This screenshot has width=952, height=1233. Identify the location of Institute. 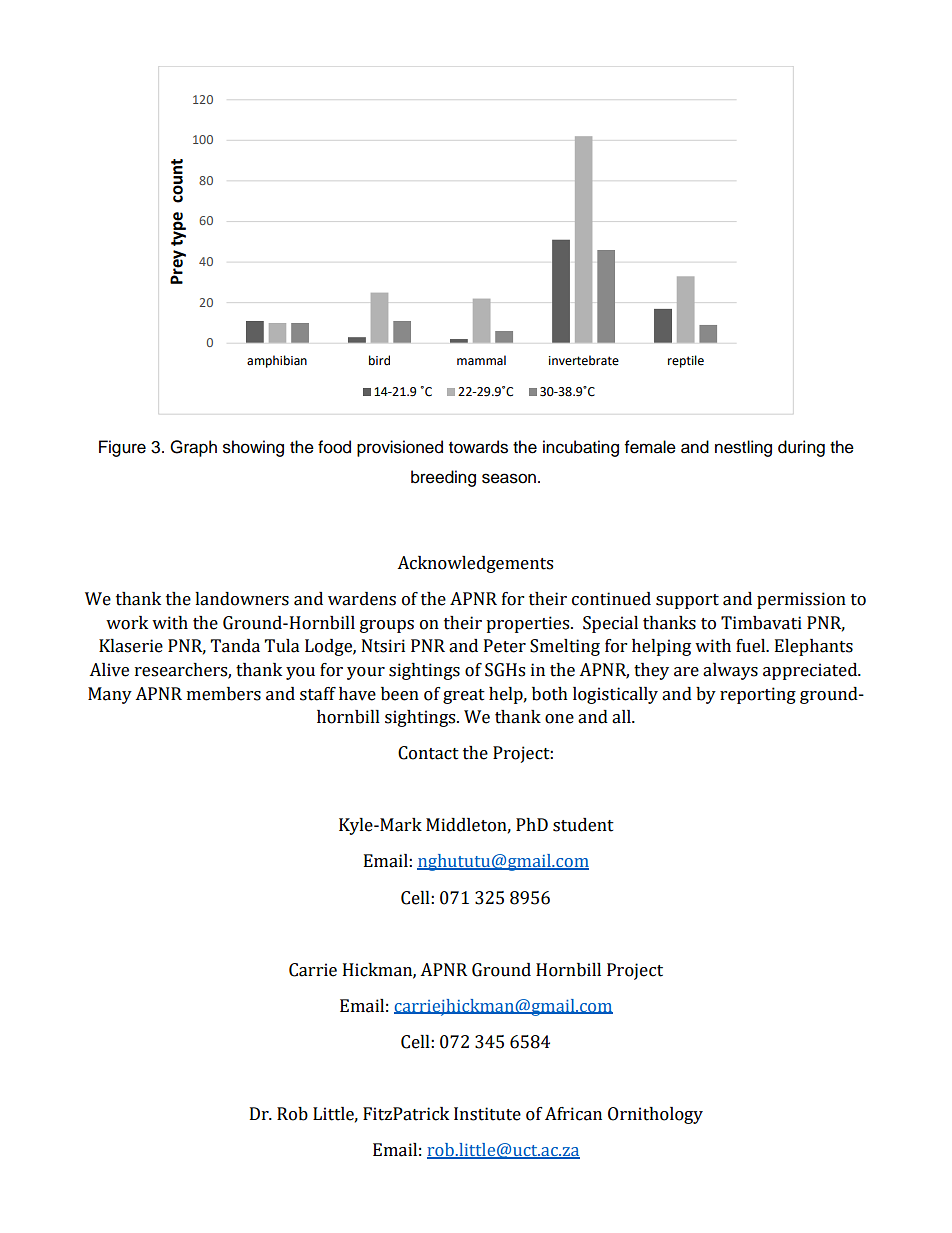
(487, 1114).
